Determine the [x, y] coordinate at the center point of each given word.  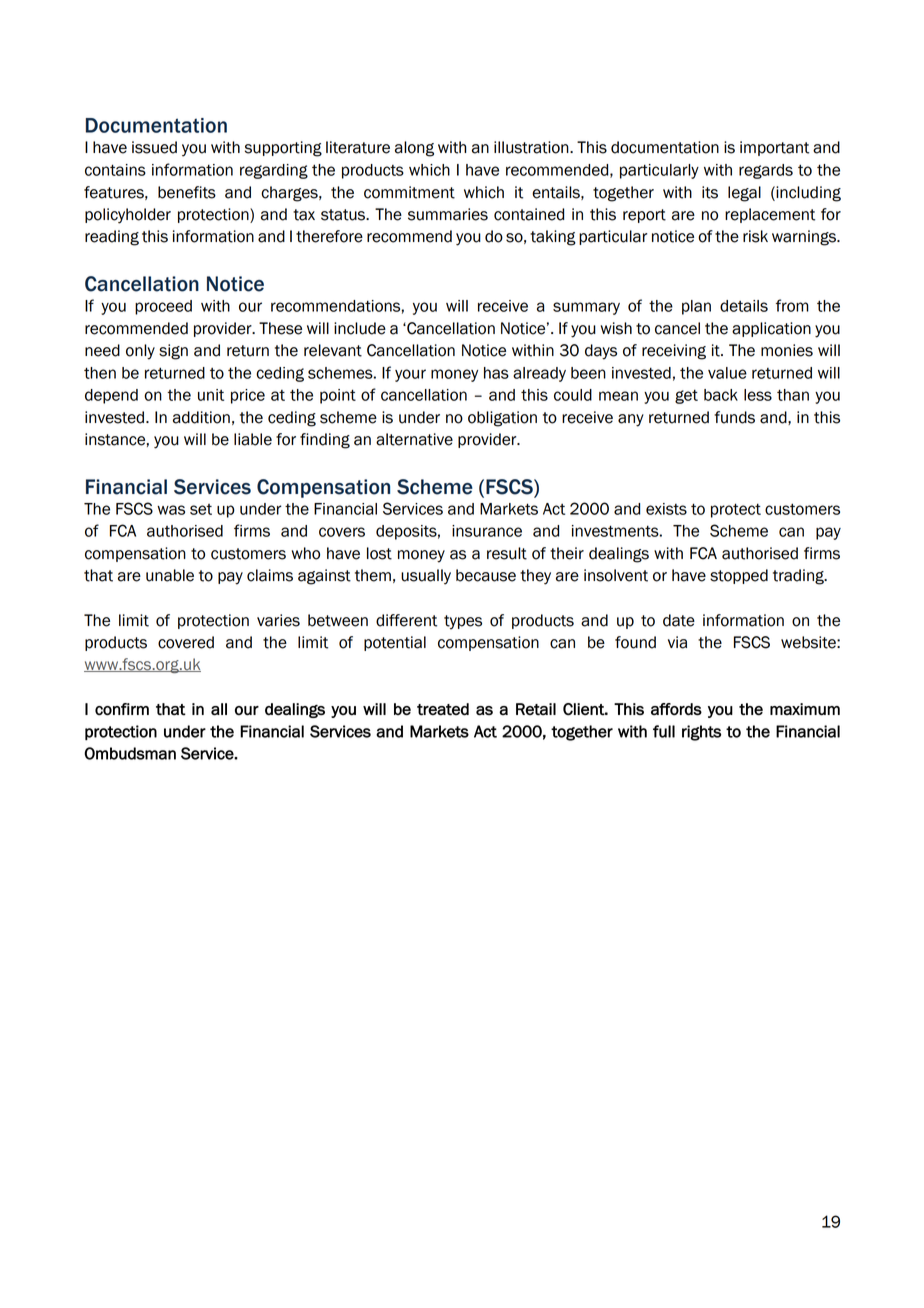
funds [734, 417]
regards [766, 171]
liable [253, 439]
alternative [414, 439]
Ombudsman [130, 753]
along [414, 149]
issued [154, 147]
